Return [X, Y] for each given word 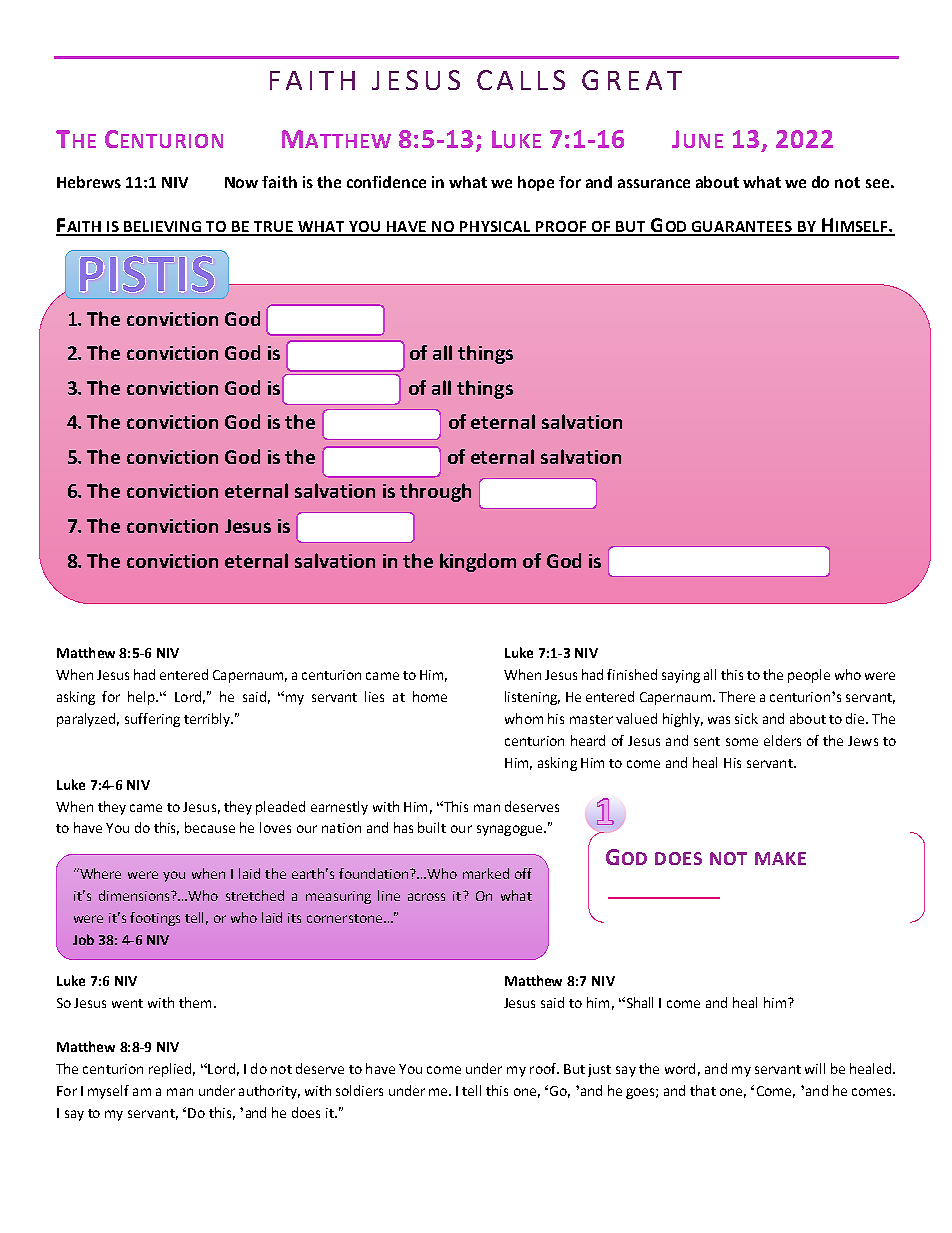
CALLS [521, 80]
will [815, 1068]
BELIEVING [163, 228]
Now [241, 182]
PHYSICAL [496, 228]
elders [782, 740]
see [877, 183]
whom [524, 718]
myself [108, 1092]
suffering [152, 720]
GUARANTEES [742, 228]
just [599, 1070]
